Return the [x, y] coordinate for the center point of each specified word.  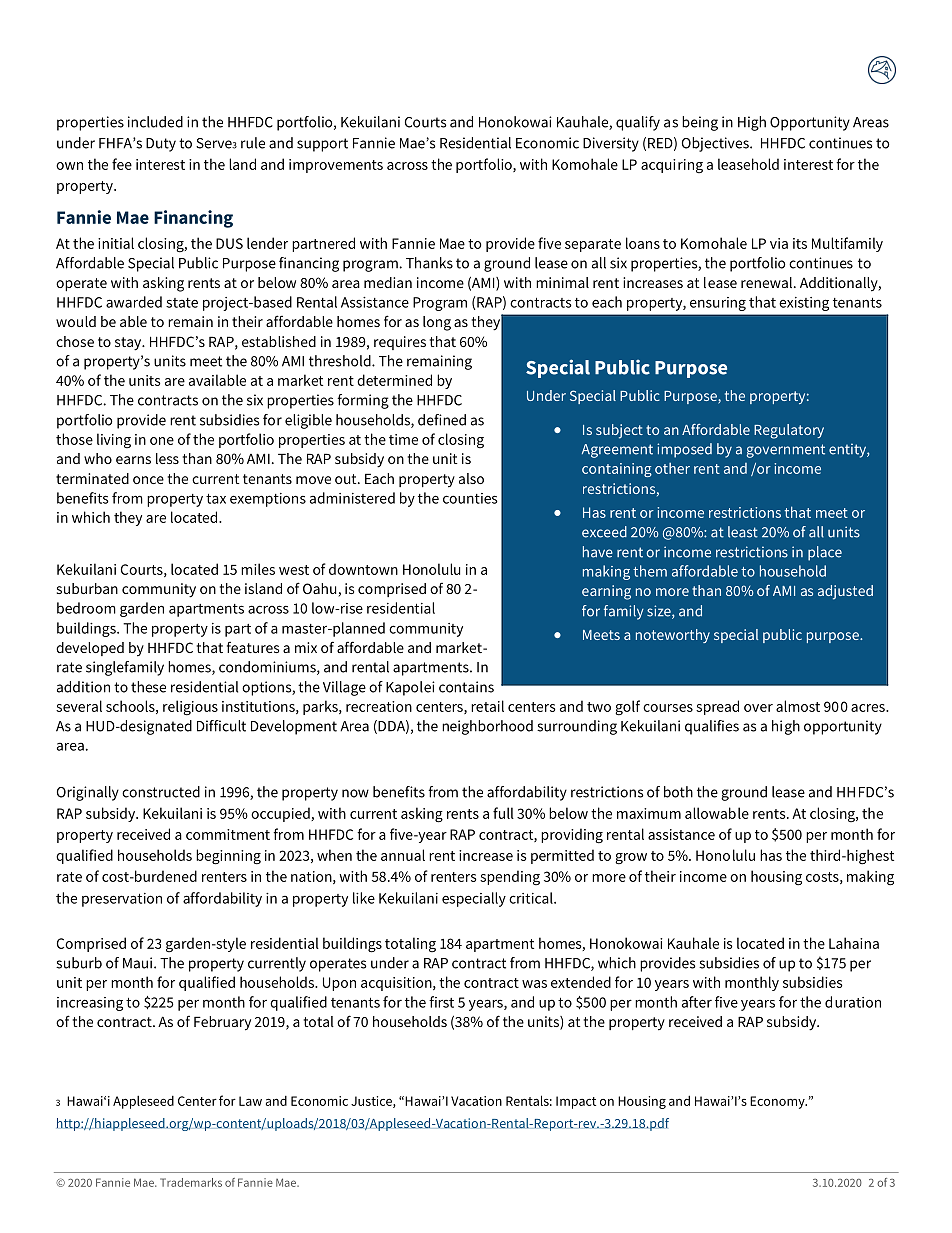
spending [510, 877]
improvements [336, 166]
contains [466, 687]
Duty [161, 145]
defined [442, 420]
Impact [576, 1102]
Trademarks [191, 1182]
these [148, 687]
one [162, 441]
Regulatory [789, 431]
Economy [778, 1102]
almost [798, 706]
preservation [122, 900]
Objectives [716, 144]
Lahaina [854, 943]
